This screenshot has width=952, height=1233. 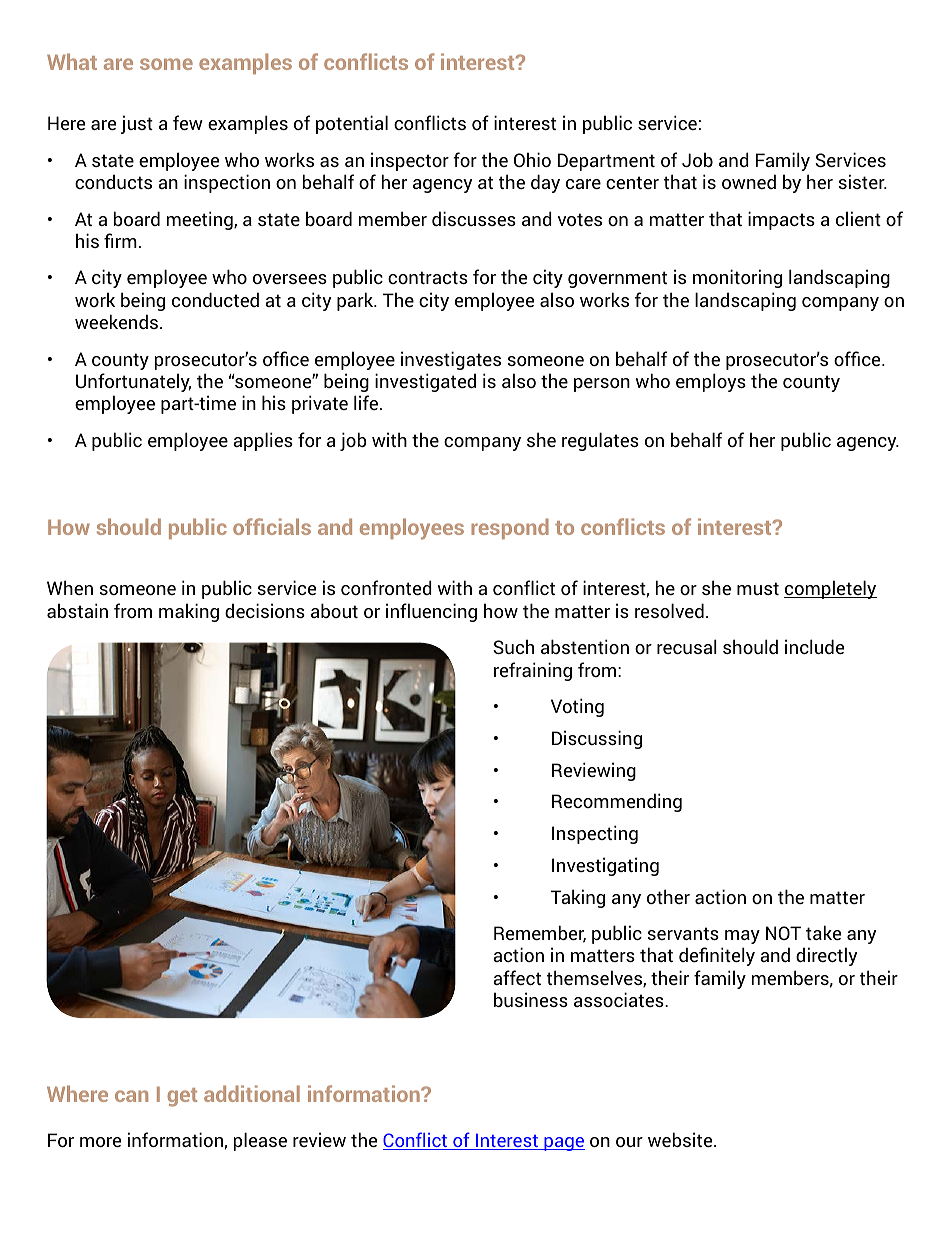 I want to click on website, so click(x=681, y=1139).
